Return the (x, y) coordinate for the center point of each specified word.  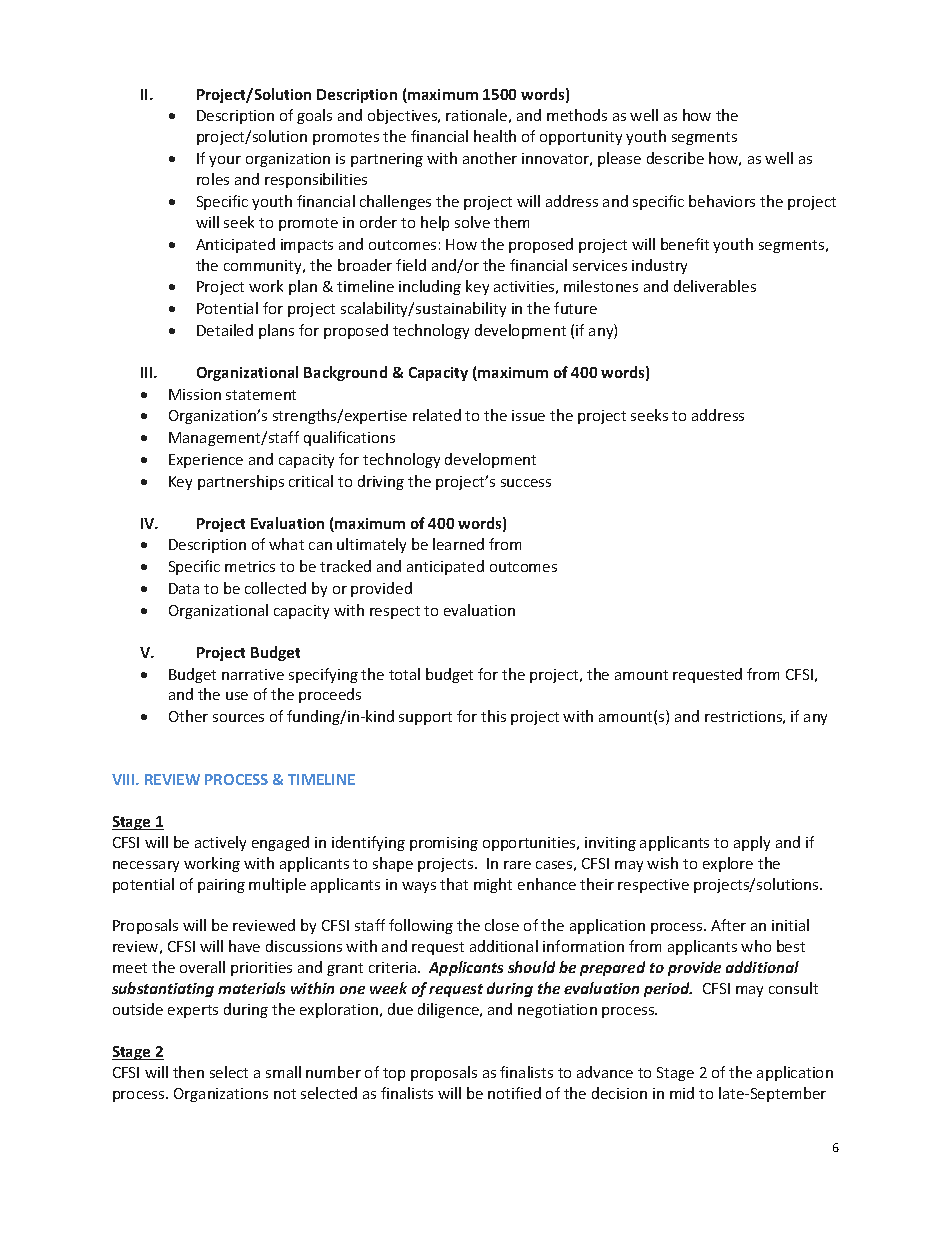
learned (458, 544)
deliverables (715, 286)
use (237, 696)
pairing (221, 886)
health (495, 136)
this (493, 716)
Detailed (225, 330)
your (225, 161)
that (454, 884)
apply (752, 843)
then (188, 1072)
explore (728, 864)
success (526, 483)
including (430, 287)
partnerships (241, 482)
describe (675, 158)
